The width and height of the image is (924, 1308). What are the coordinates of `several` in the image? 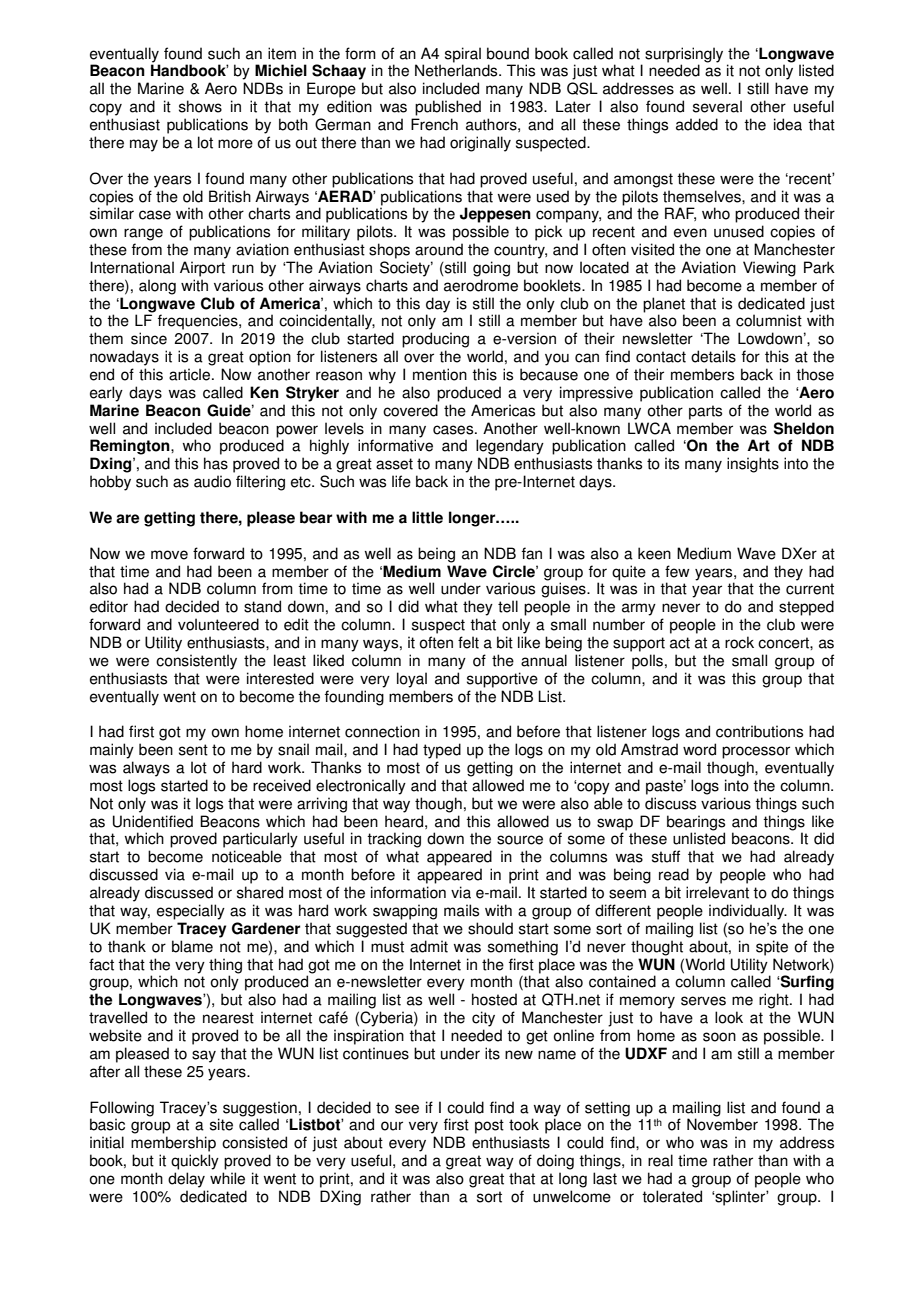 It's located at (717, 106).
